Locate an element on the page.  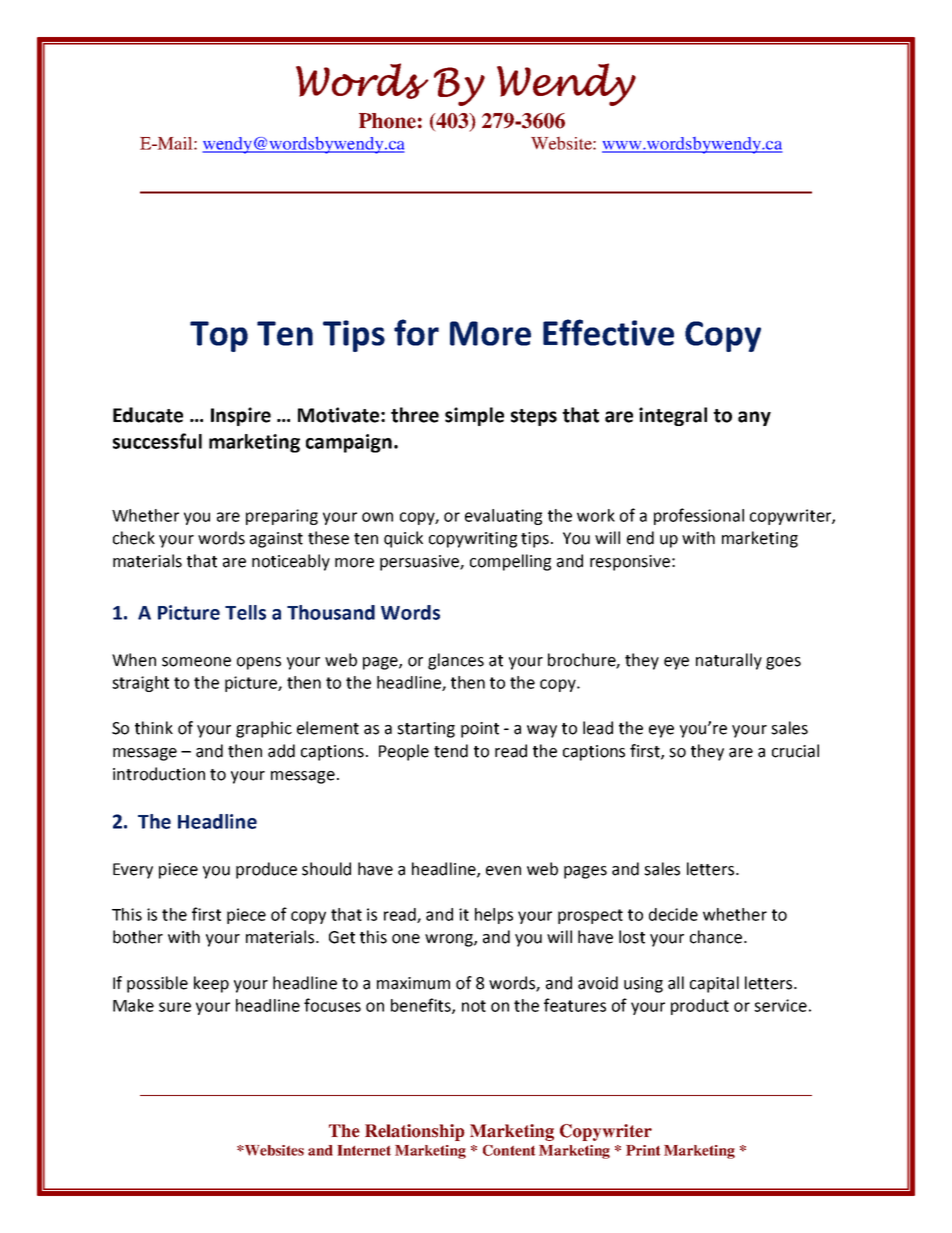
bother is located at coordinates (138, 937).
